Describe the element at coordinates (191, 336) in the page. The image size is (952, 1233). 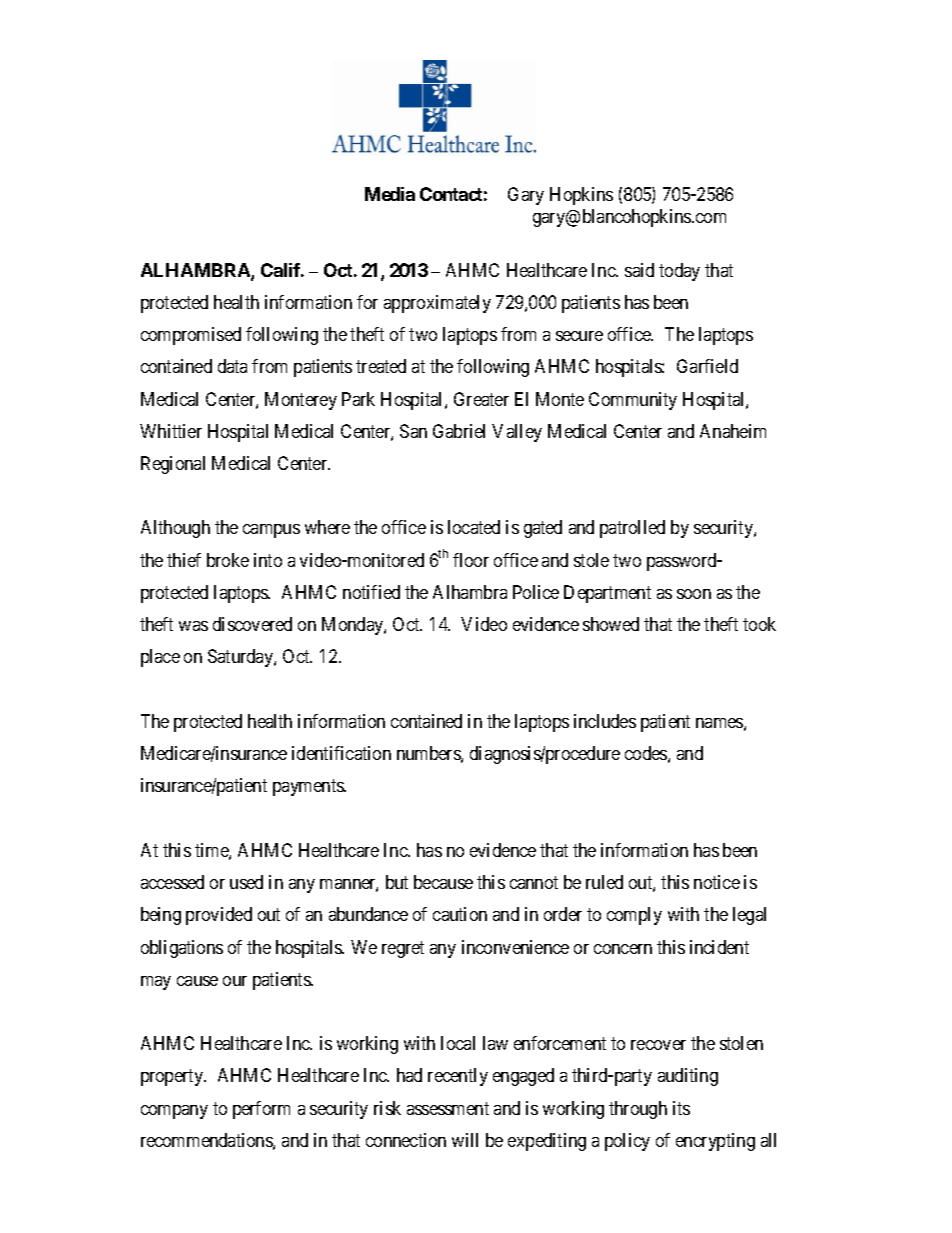
I see `compromised` at that location.
